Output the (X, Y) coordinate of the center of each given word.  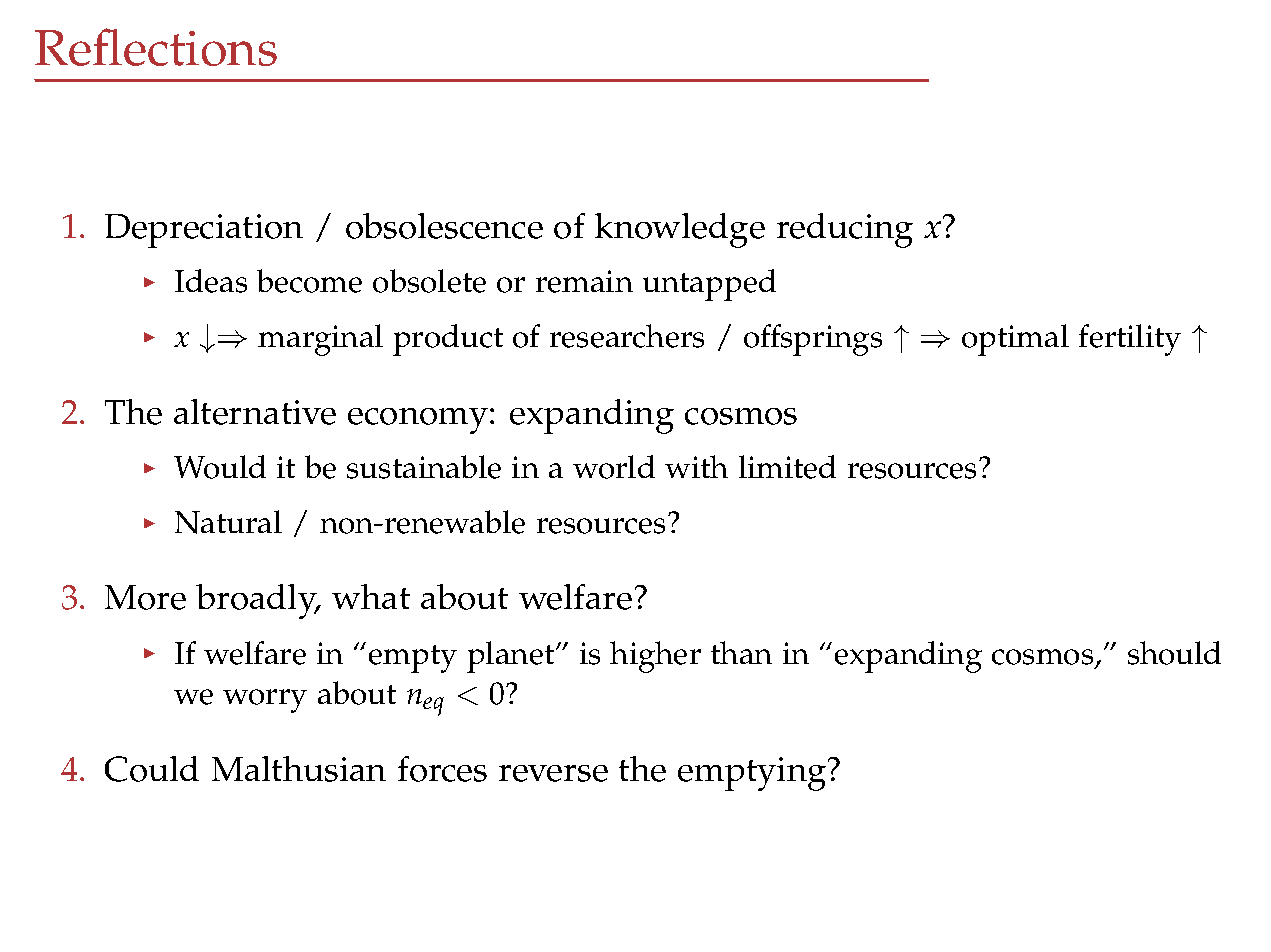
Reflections (156, 47)
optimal (1015, 340)
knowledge (680, 230)
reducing (845, 230)
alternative (255, 412)
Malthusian (299, 769)
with (696, 466)
